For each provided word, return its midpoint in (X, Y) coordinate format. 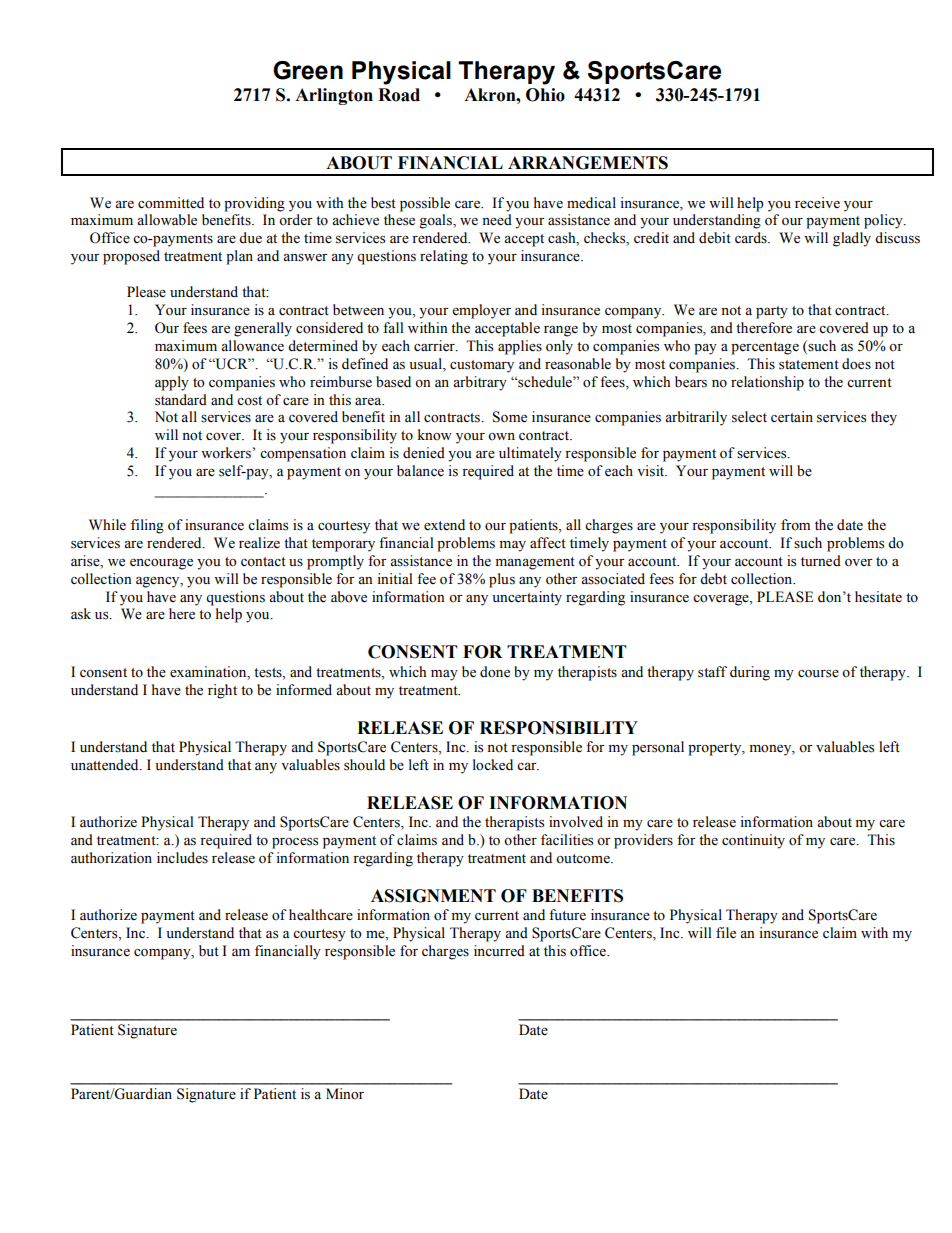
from (795, 525)
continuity (753, 841)
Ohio (545, 95)
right (222, 691)
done (495, 672)
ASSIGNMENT (433, 896)
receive (817, 203)
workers (226, 453)
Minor (345, 1094)
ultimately (530, 454)
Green (308, 70)
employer (481, 311)
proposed (131, 257)
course (818, 674)
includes (182, 858)
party (772, 312)
